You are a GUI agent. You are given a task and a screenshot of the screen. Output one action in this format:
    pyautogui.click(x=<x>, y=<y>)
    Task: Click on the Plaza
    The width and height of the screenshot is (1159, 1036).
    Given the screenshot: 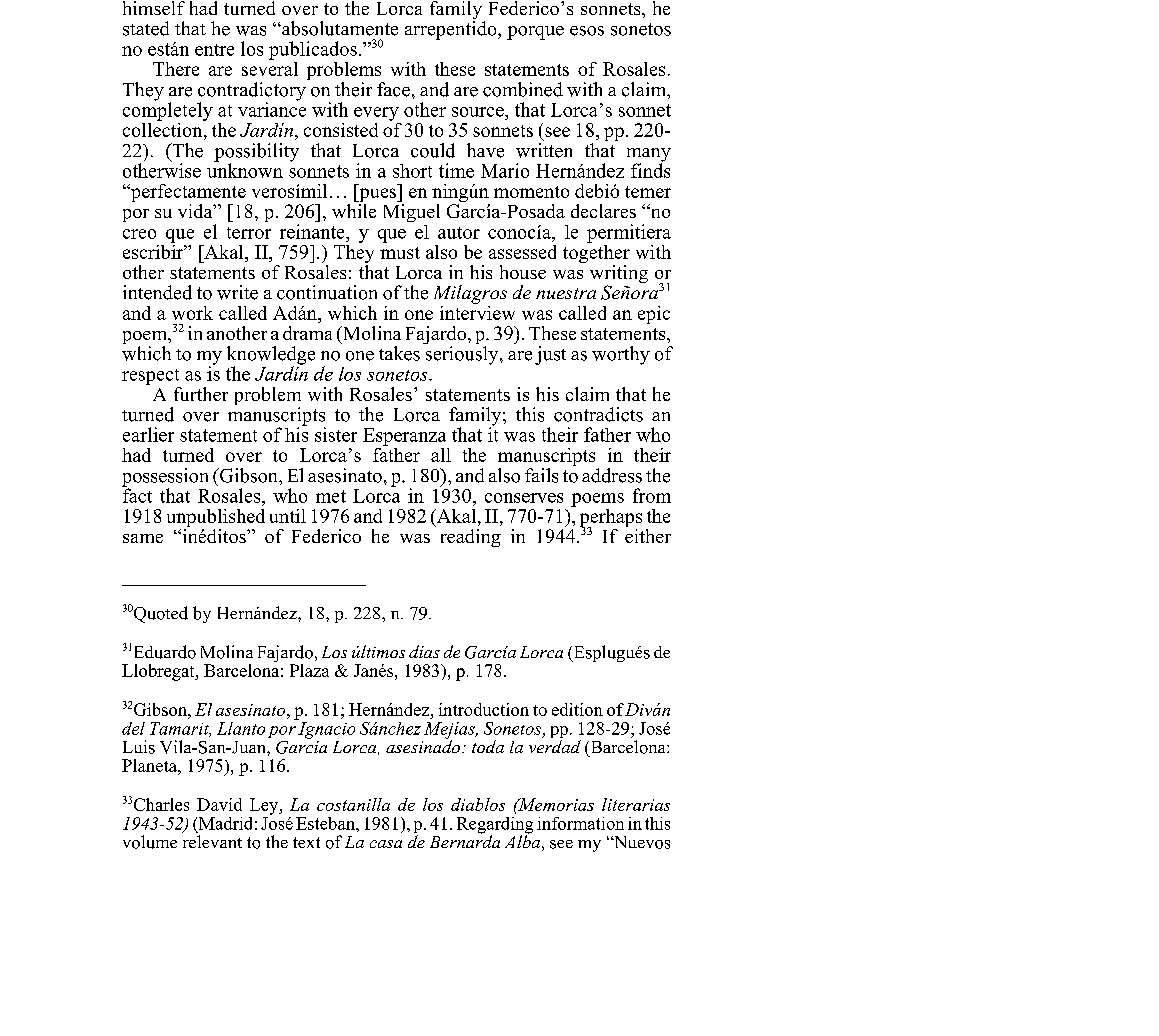 What is the action you would take?
    pyautogui.click(x=309, y=670)
